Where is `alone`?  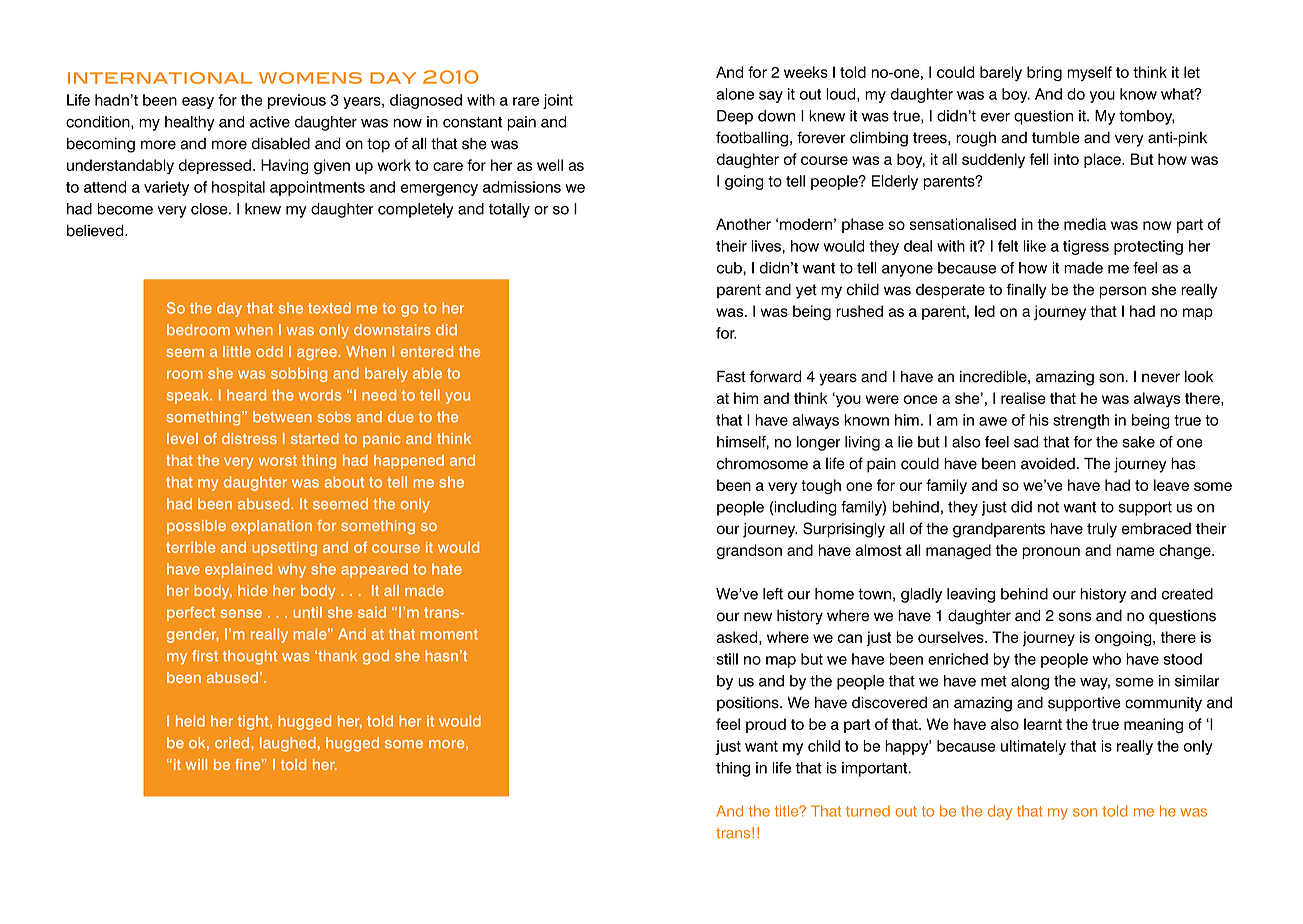 alone is located at coordinates (735, 94).
